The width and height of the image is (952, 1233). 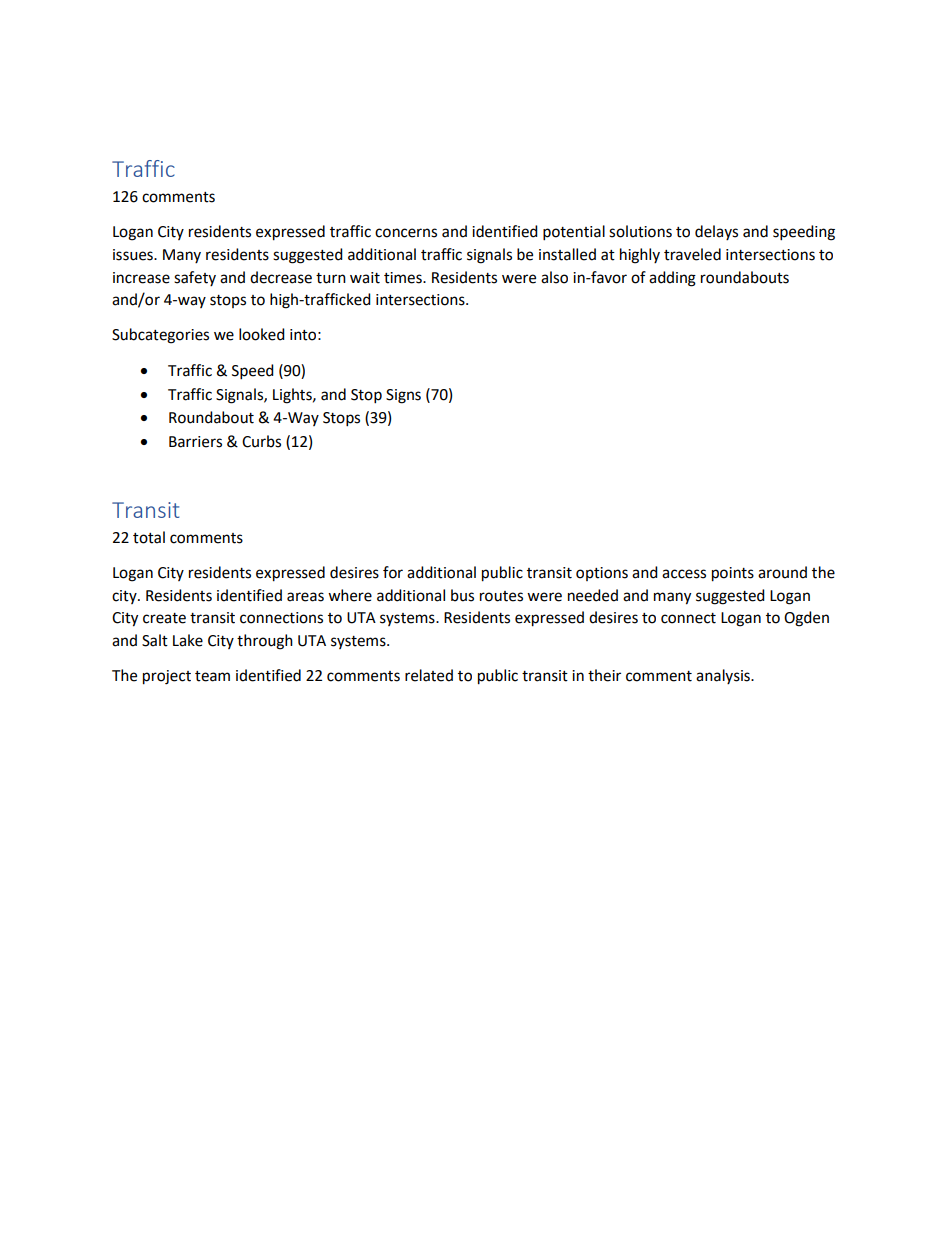 I want to click on team, so click(x=212, y=676).
